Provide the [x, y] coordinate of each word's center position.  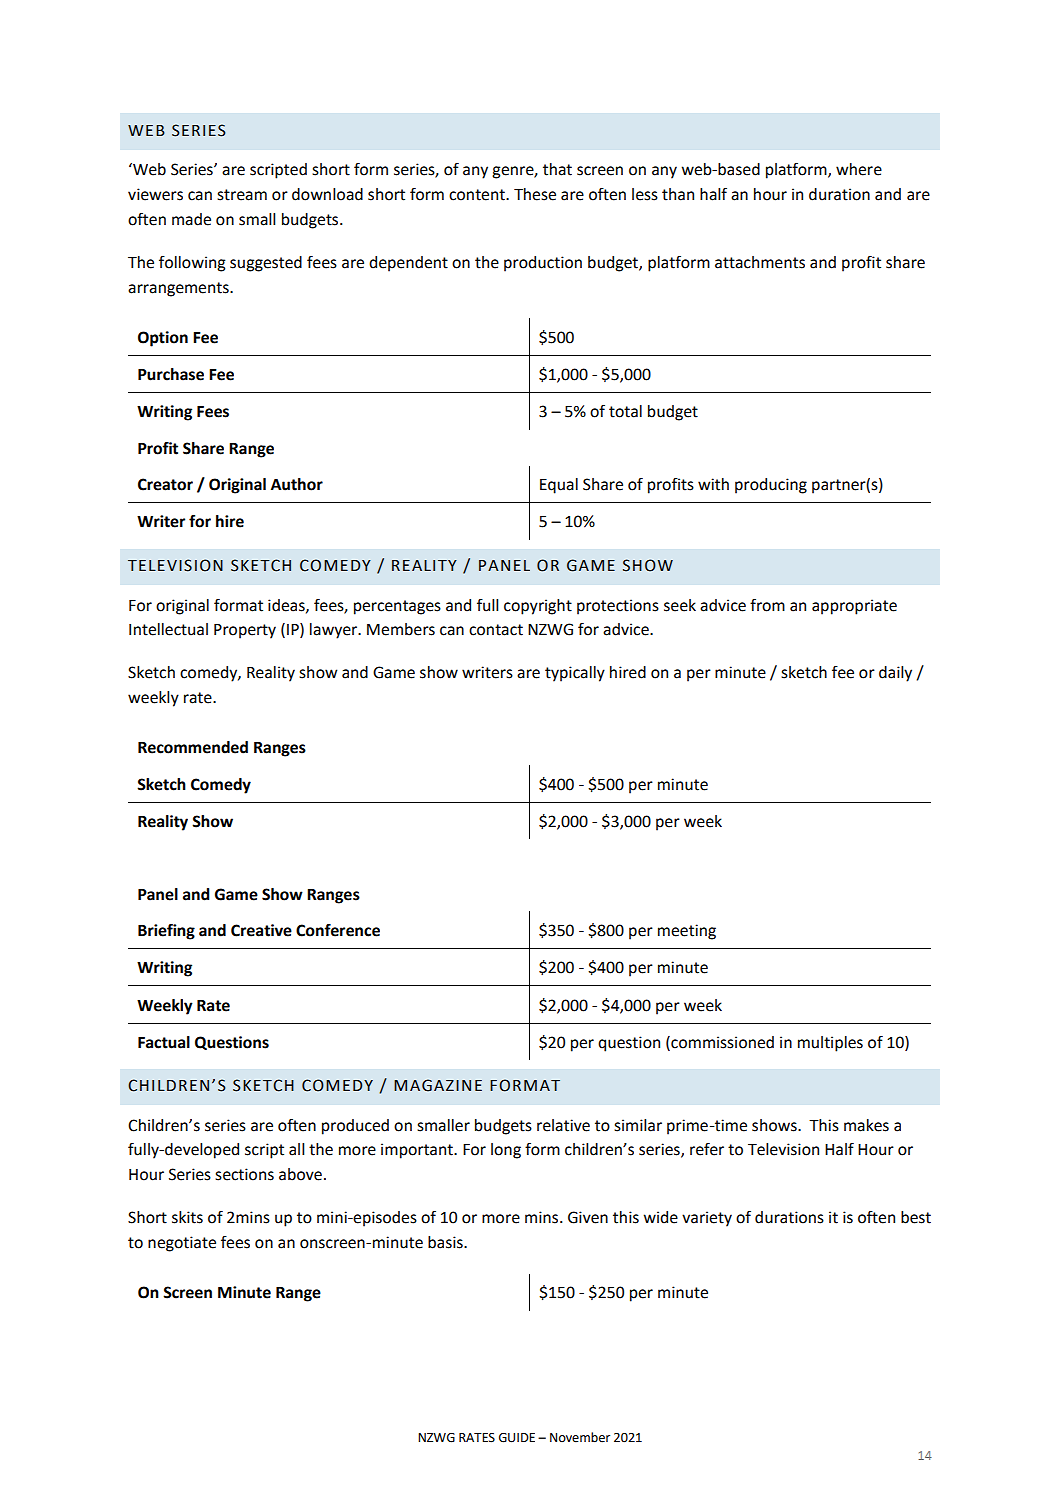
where [859, 169]
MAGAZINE [438, 1085]
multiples [830, 1044]
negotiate [182, 1244]
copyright [538, 607]
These [535, 194]
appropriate [854, 607]
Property [245, 631]
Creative [261, 930]
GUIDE [517, 1438]
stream [242, 195]
